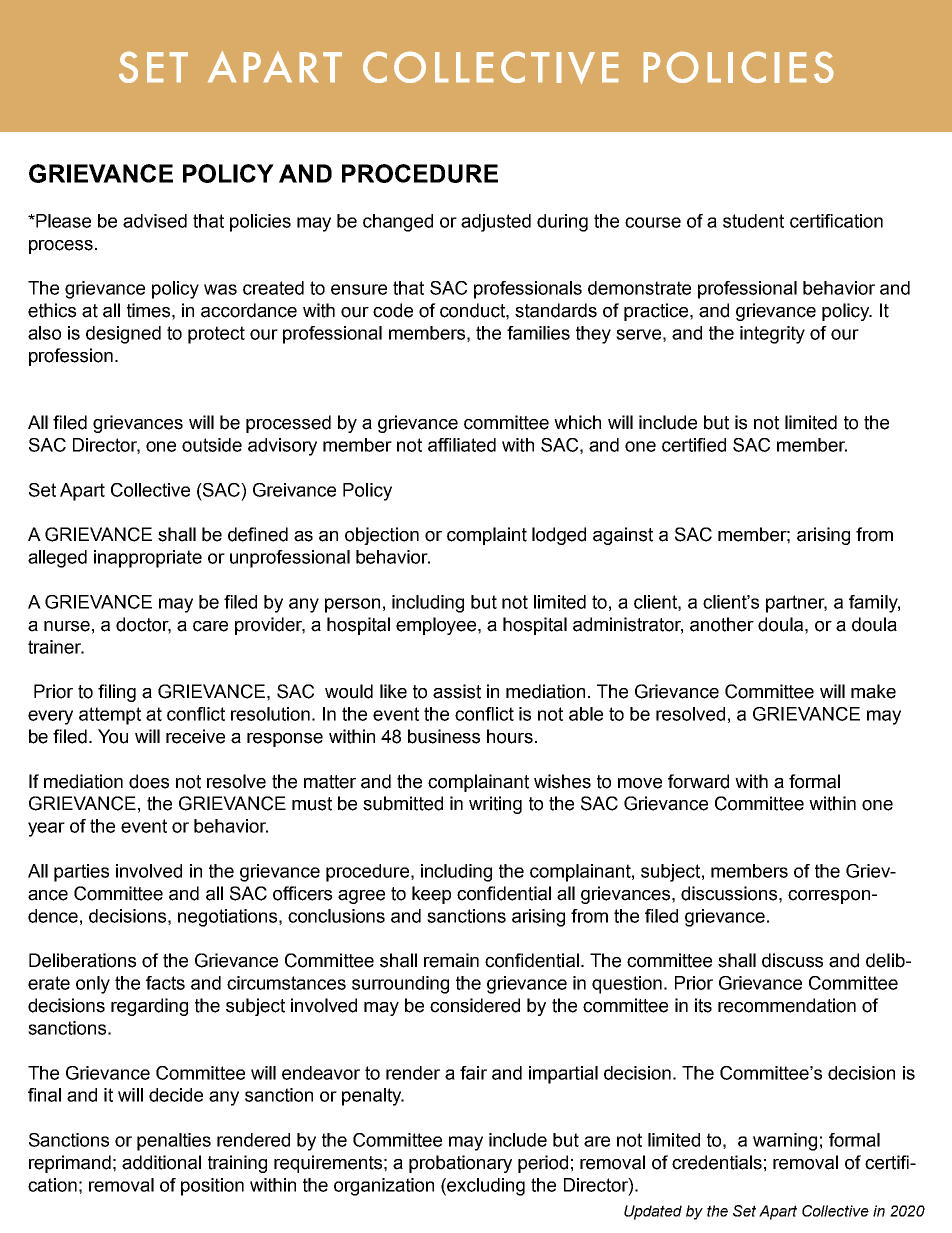 The image size is (952, 1233). Describe the element at coordinates (444, 736) in the screenshot. I see `business` at that location.
